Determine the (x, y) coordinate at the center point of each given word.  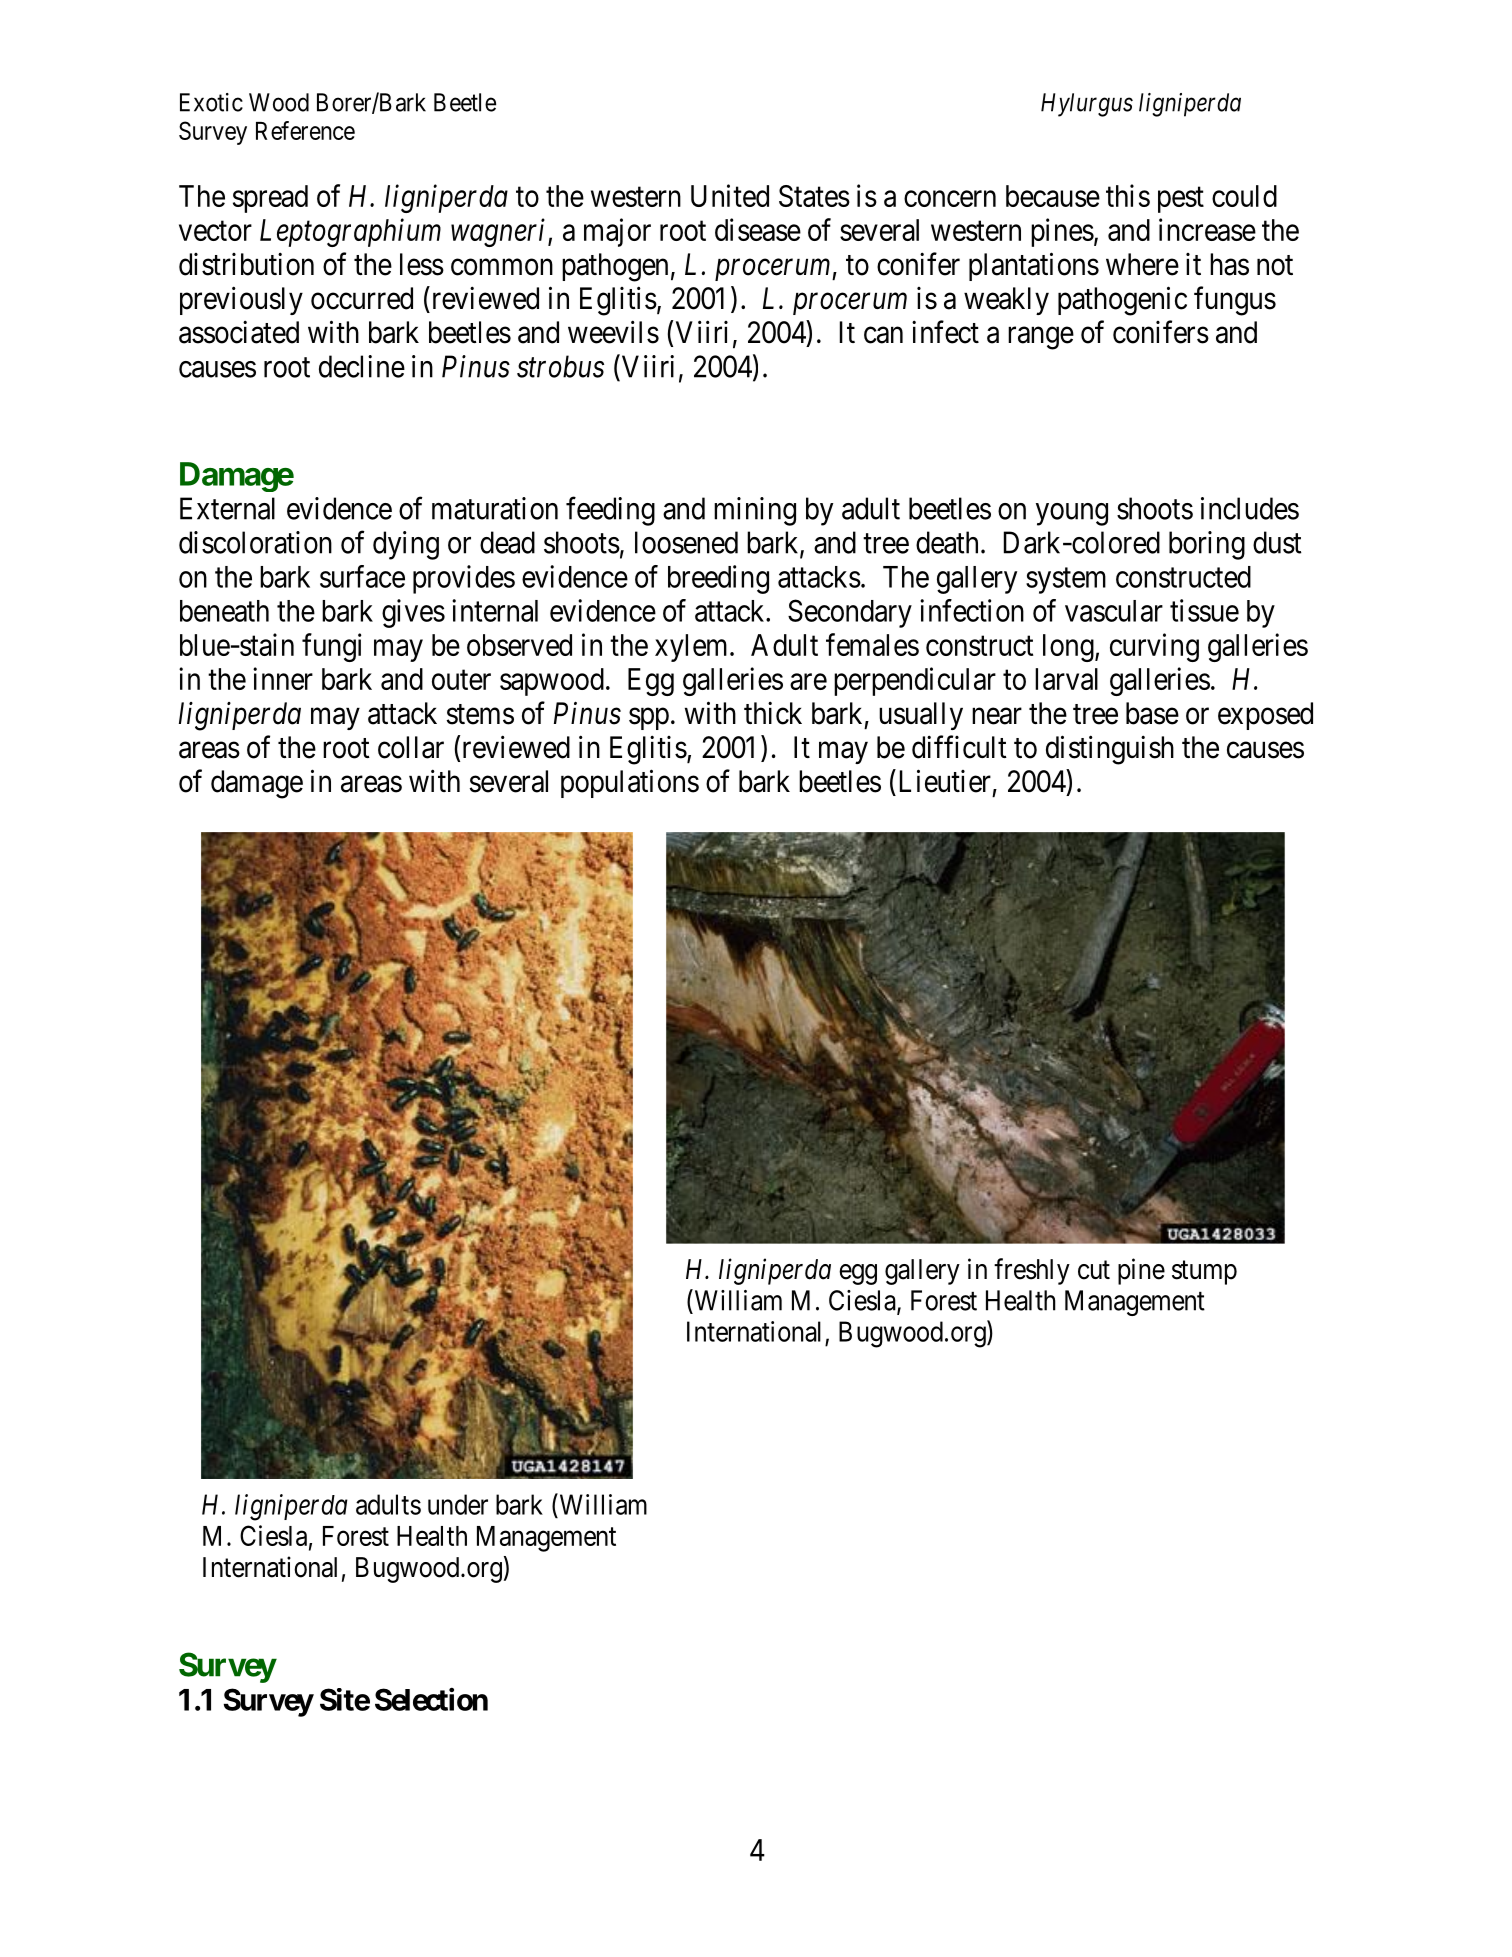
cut (1094, 1270)
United (730, 195)
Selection (431, 1699)
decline (362, 366)
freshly (1032, 1271)
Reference (305, 130)
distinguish (1110, 750)
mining (755, 511)
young (1072, 514)
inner (283, 678)
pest (1181, 200)
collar (411, 747)
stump (1204, 1273)
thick (773, 713)
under (458, 1504)
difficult (959, 747)
